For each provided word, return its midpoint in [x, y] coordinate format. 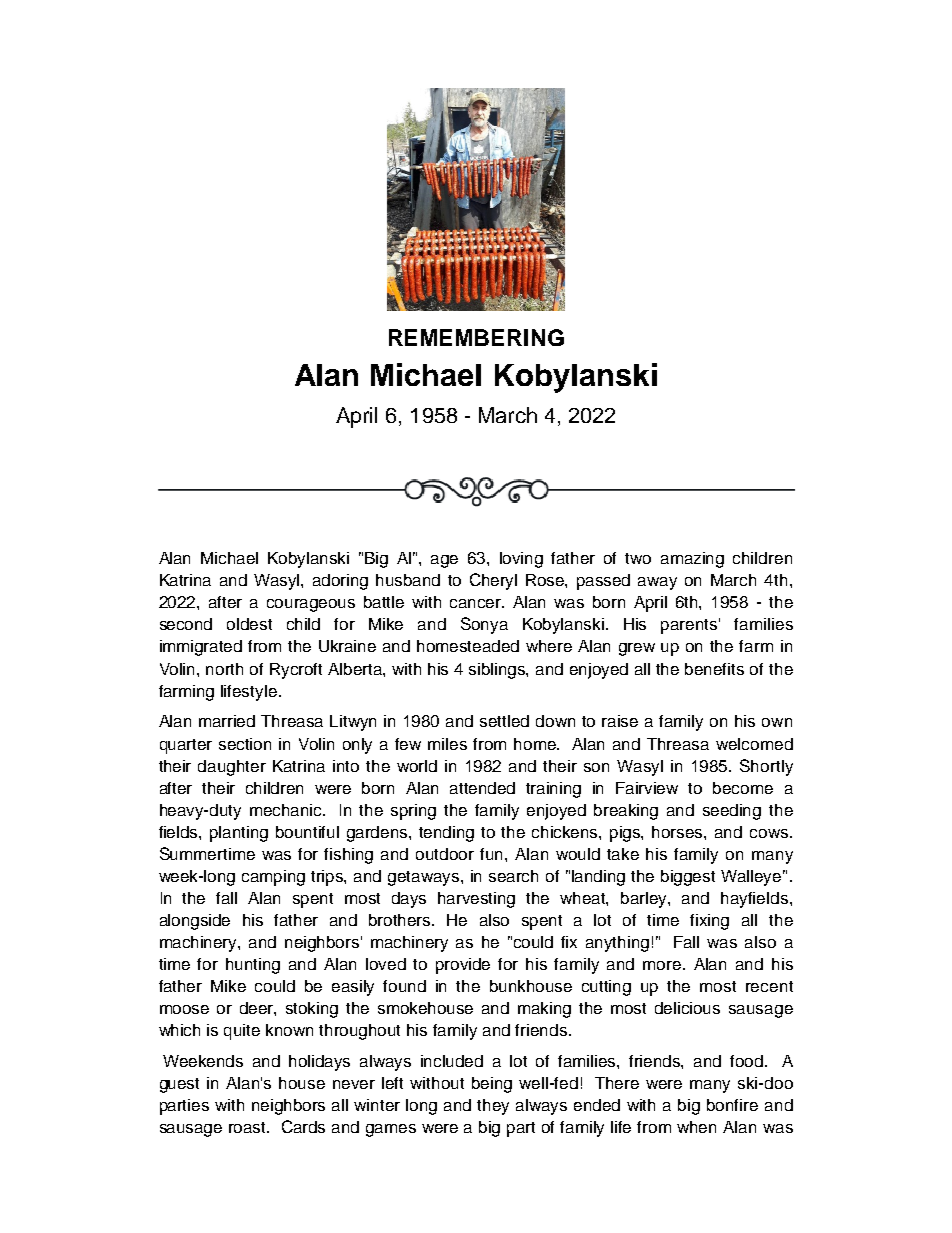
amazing [692, 560]
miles [447, 744]
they [493, 1107]
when [696, 1127]
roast [249, 1127]
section [245, 744]
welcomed [754, 744]
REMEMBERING [476, 337]
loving [521, 560]
